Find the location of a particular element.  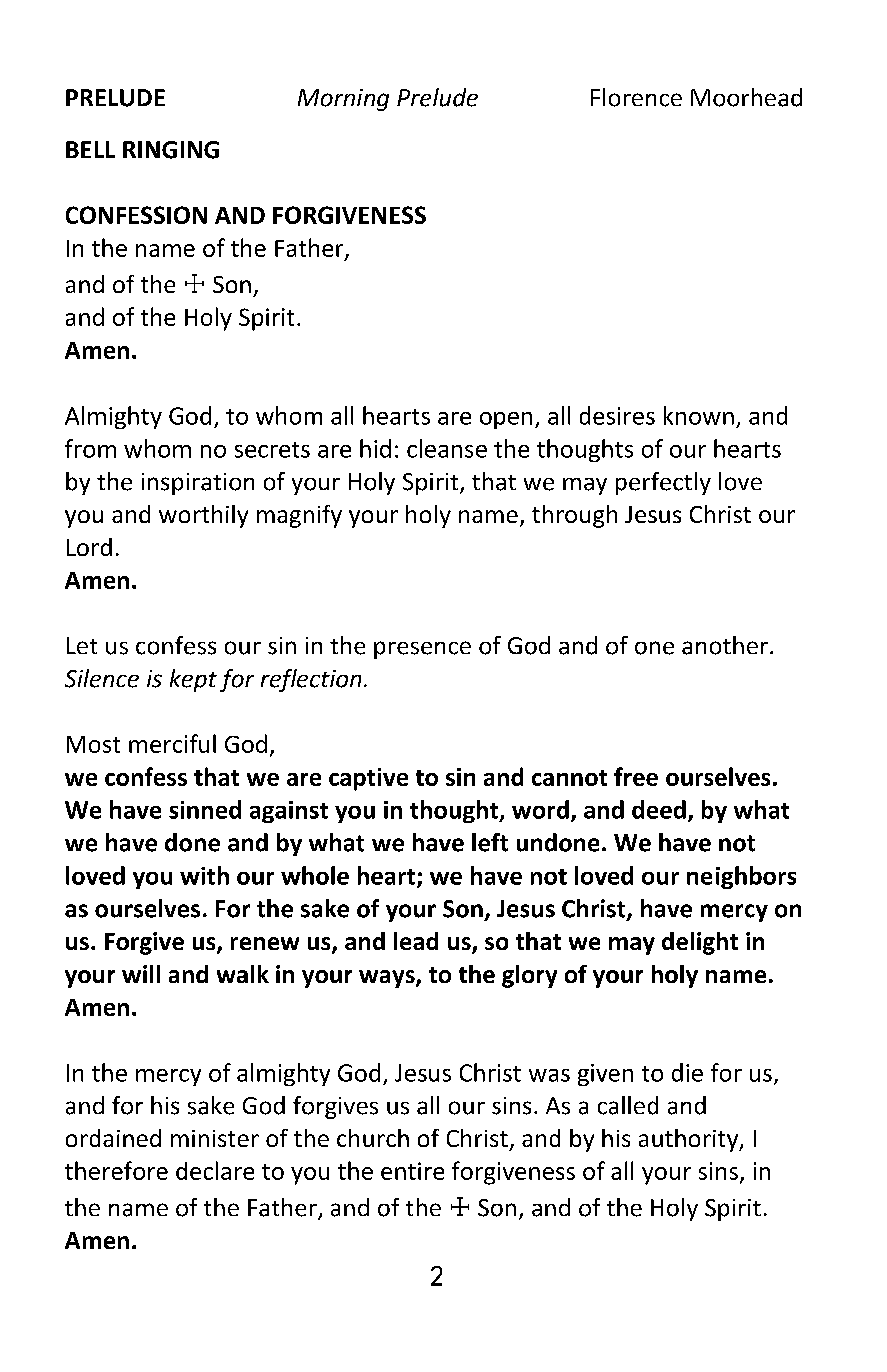

presence is located at coordinates (422, 650).
